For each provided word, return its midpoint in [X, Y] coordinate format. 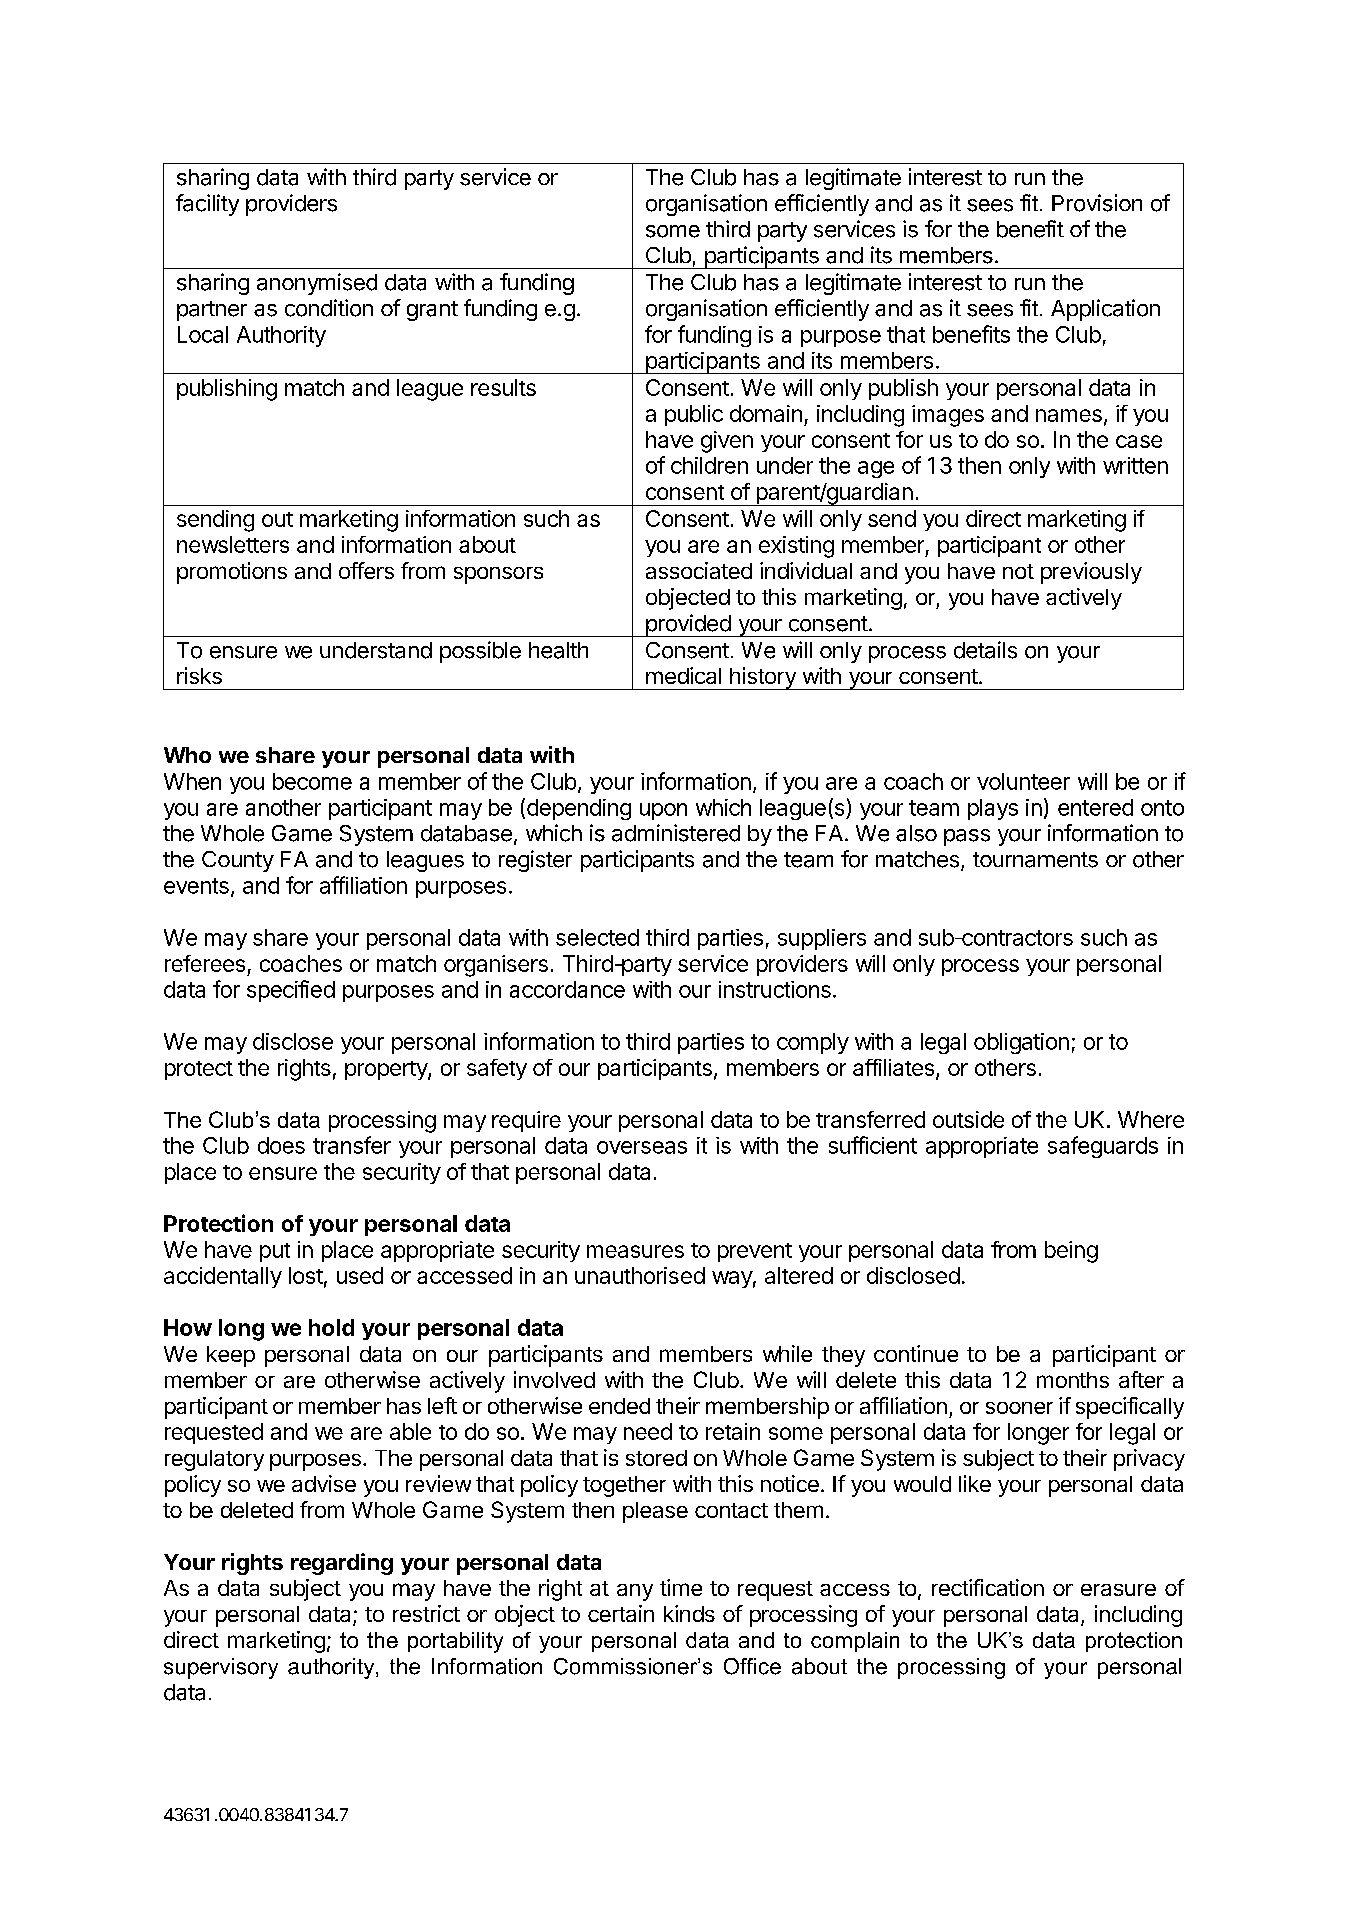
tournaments [1035, 860]
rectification [988, 1587]
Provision [1097, 203]
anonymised [317, 284]
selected [597, 937]
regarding [342, 1564]
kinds [689, 1613]
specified [291, 991]
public [694, 415]
